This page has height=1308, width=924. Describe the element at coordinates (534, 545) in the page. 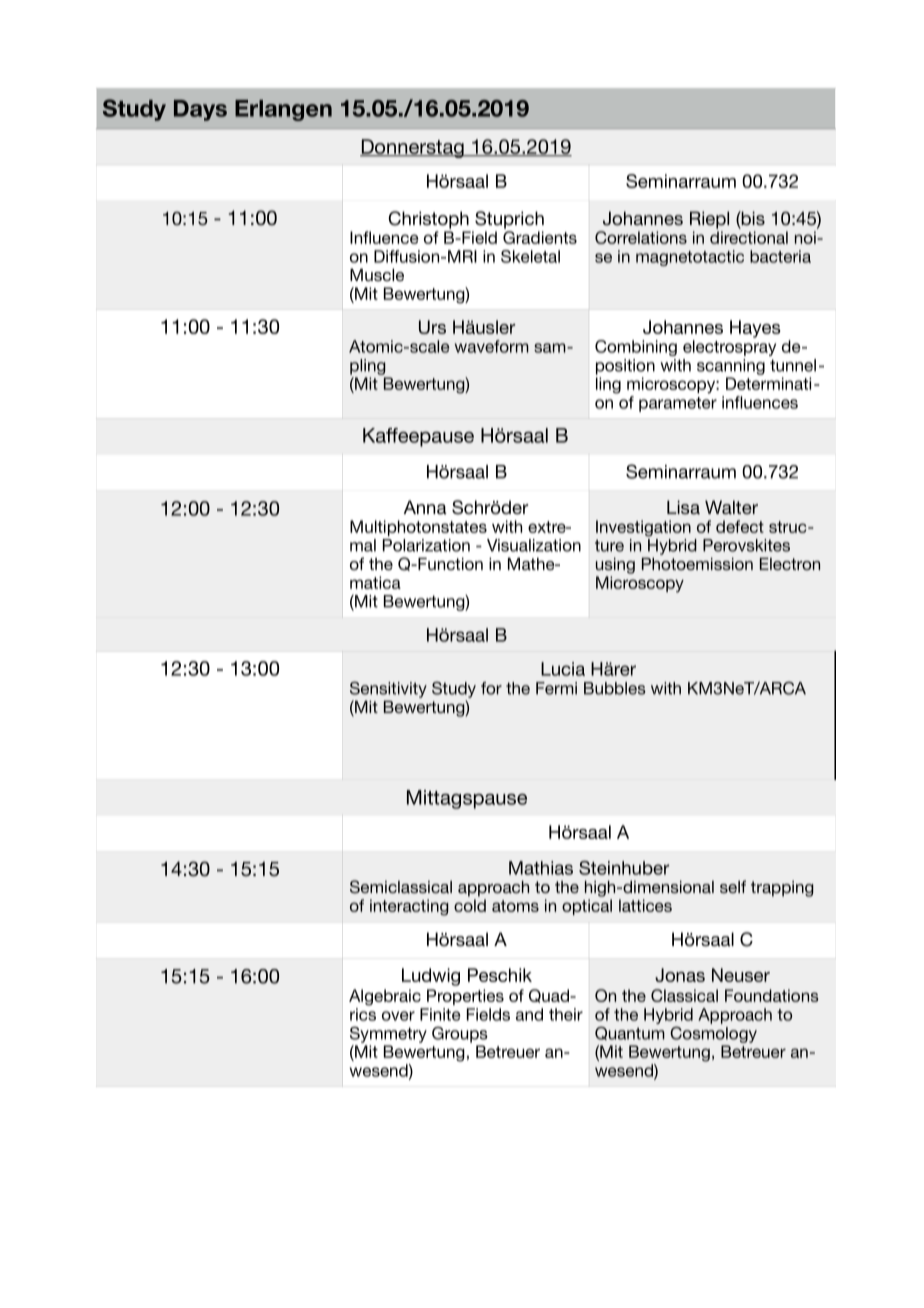

I see `Visualization` at that location.
